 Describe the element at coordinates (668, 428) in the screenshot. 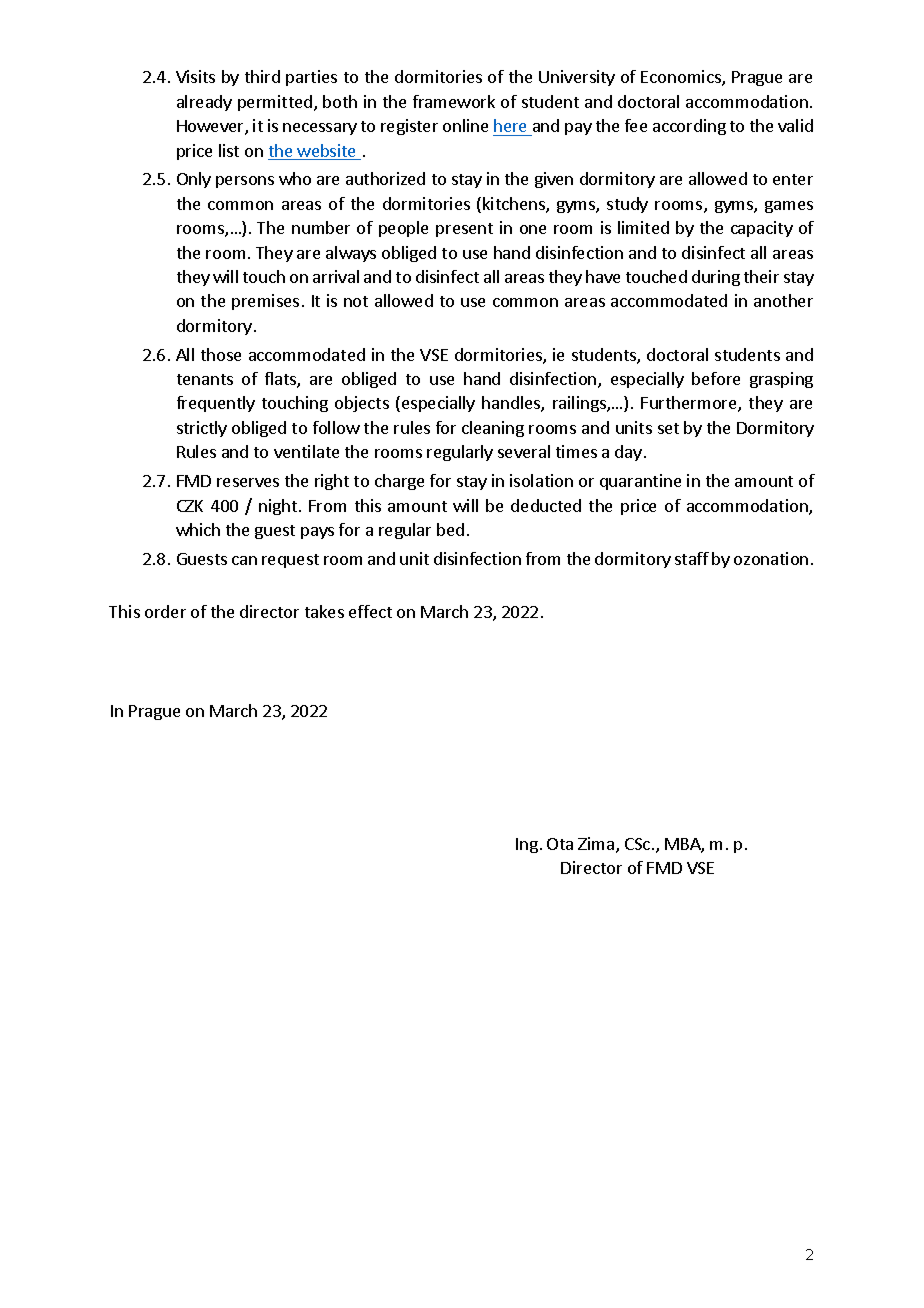

I see `set` at that location.
